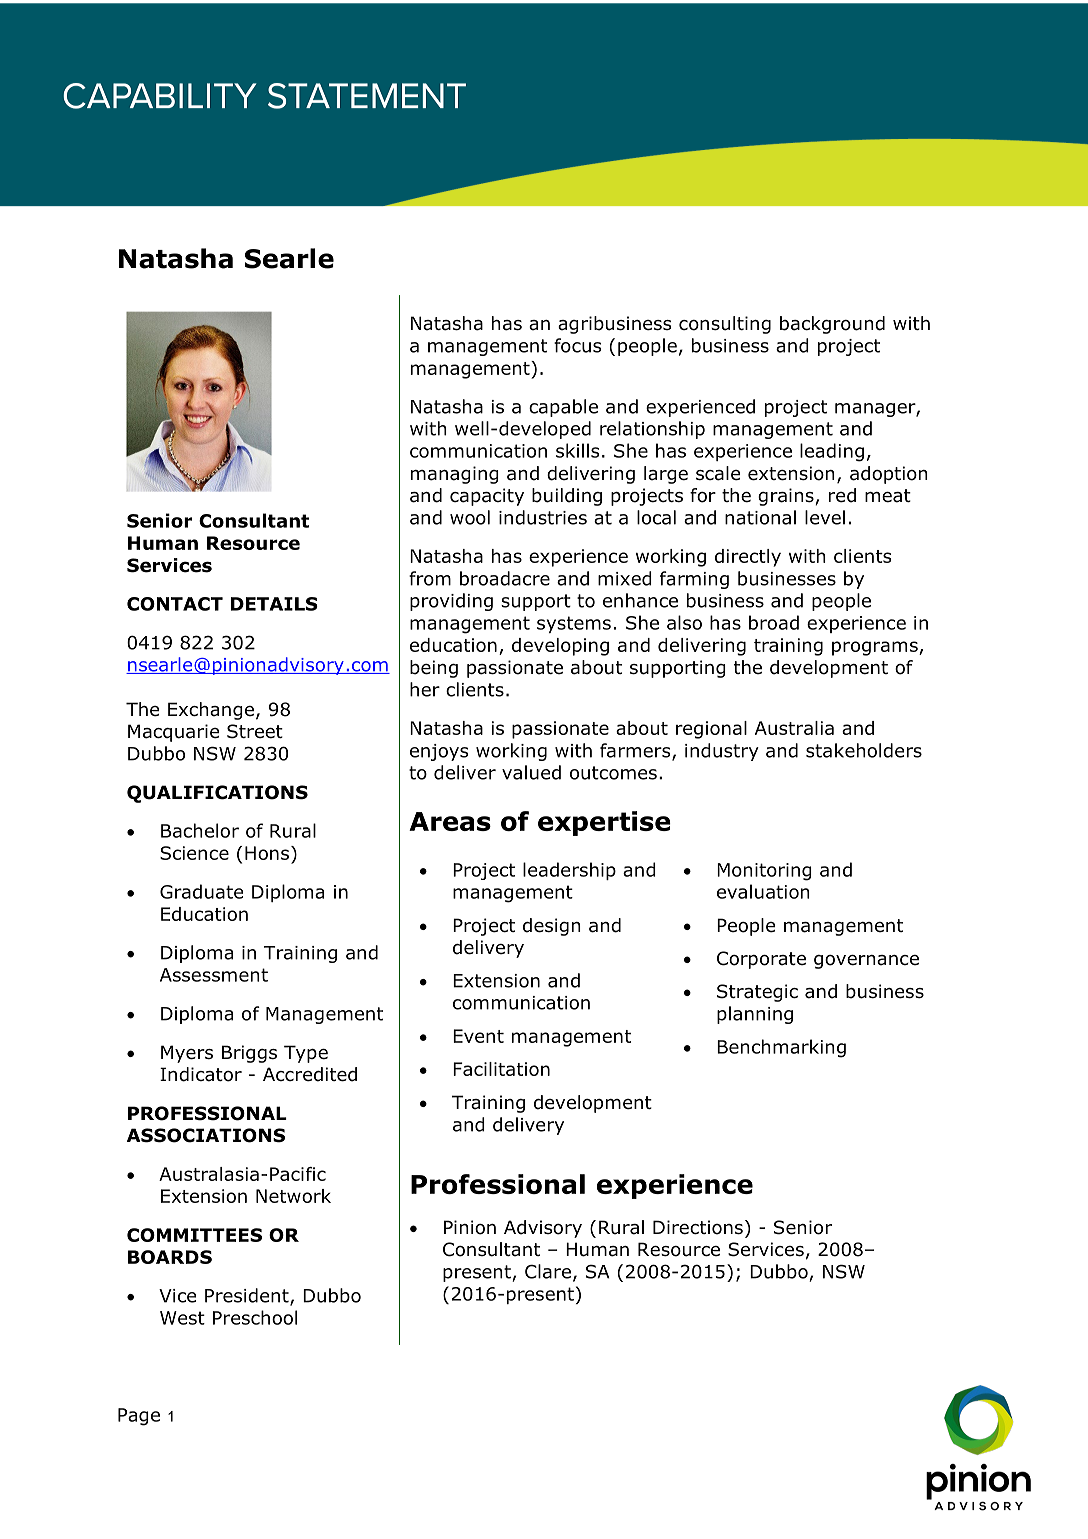  What do you see at coordinates (255, 1317) in the document?
I see `Preschool` at bounding box center [255, 1317].
